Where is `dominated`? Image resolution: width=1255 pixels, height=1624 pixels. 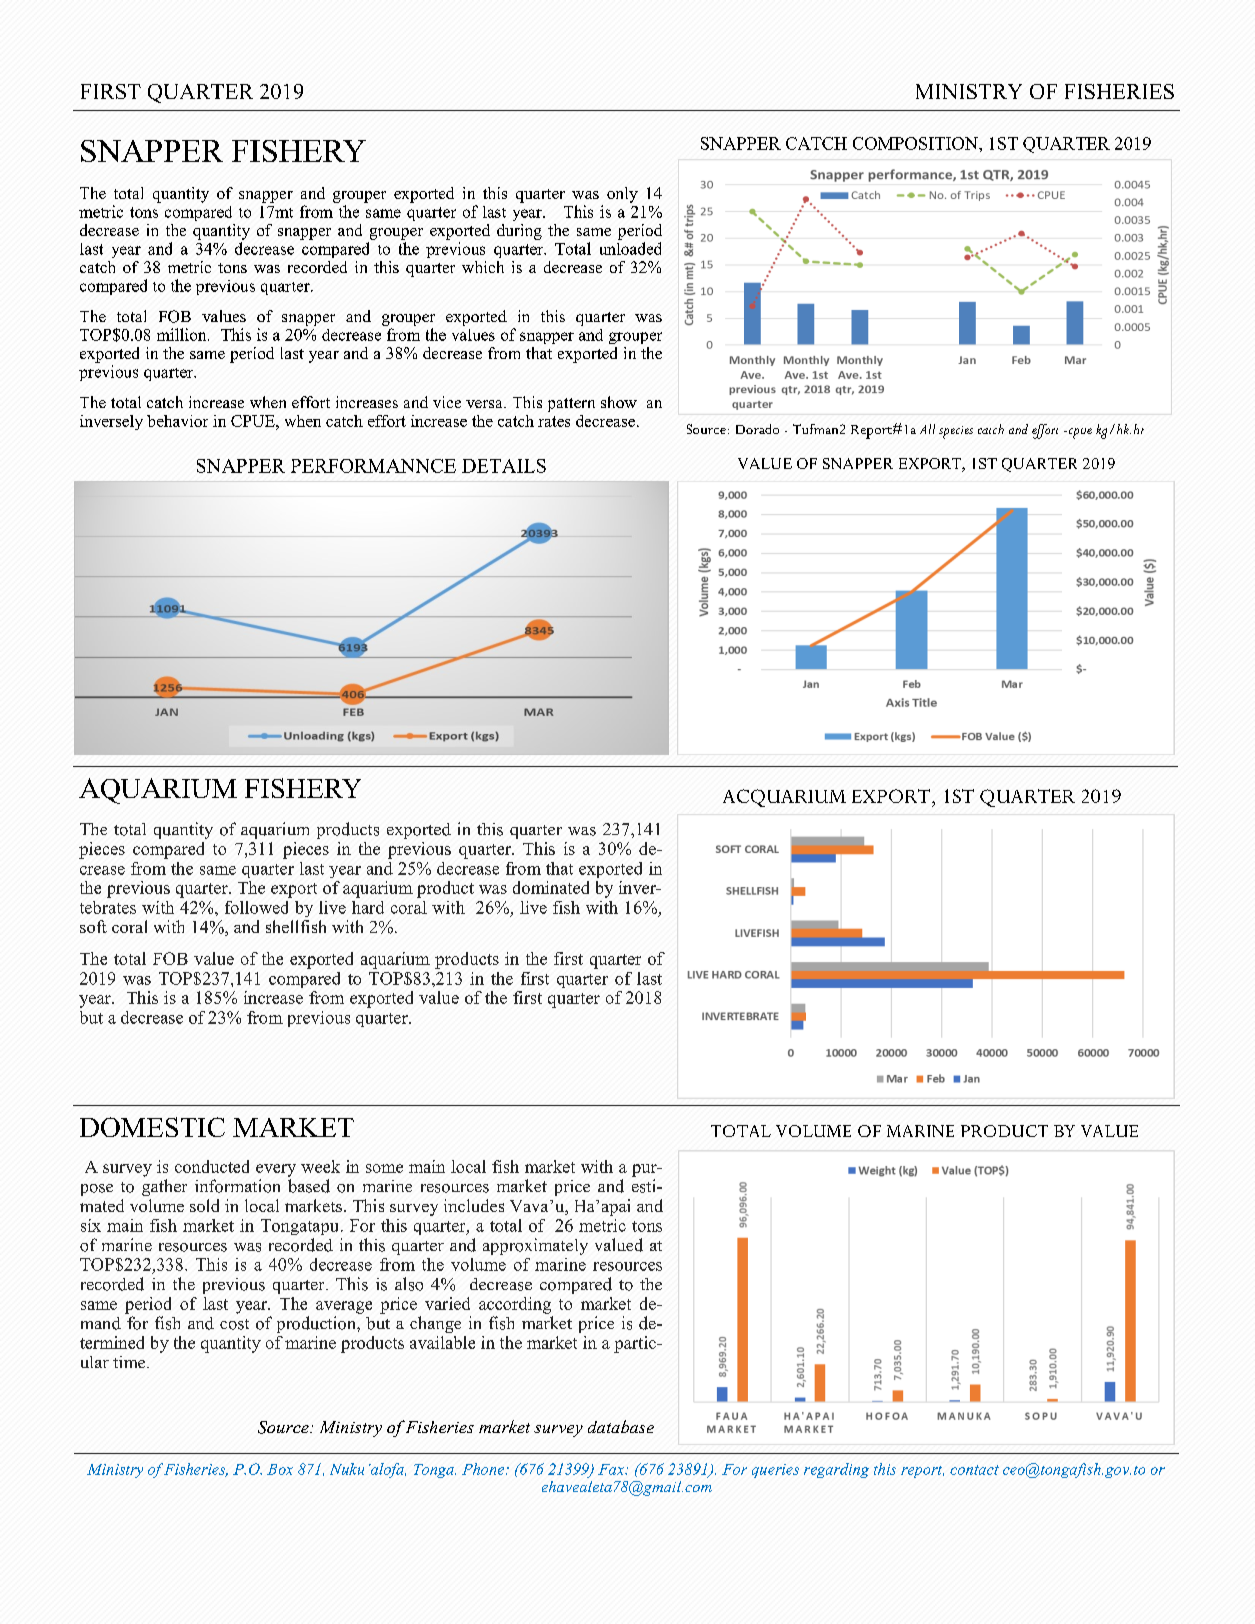
dominated is located at coordinates (551, 887).
